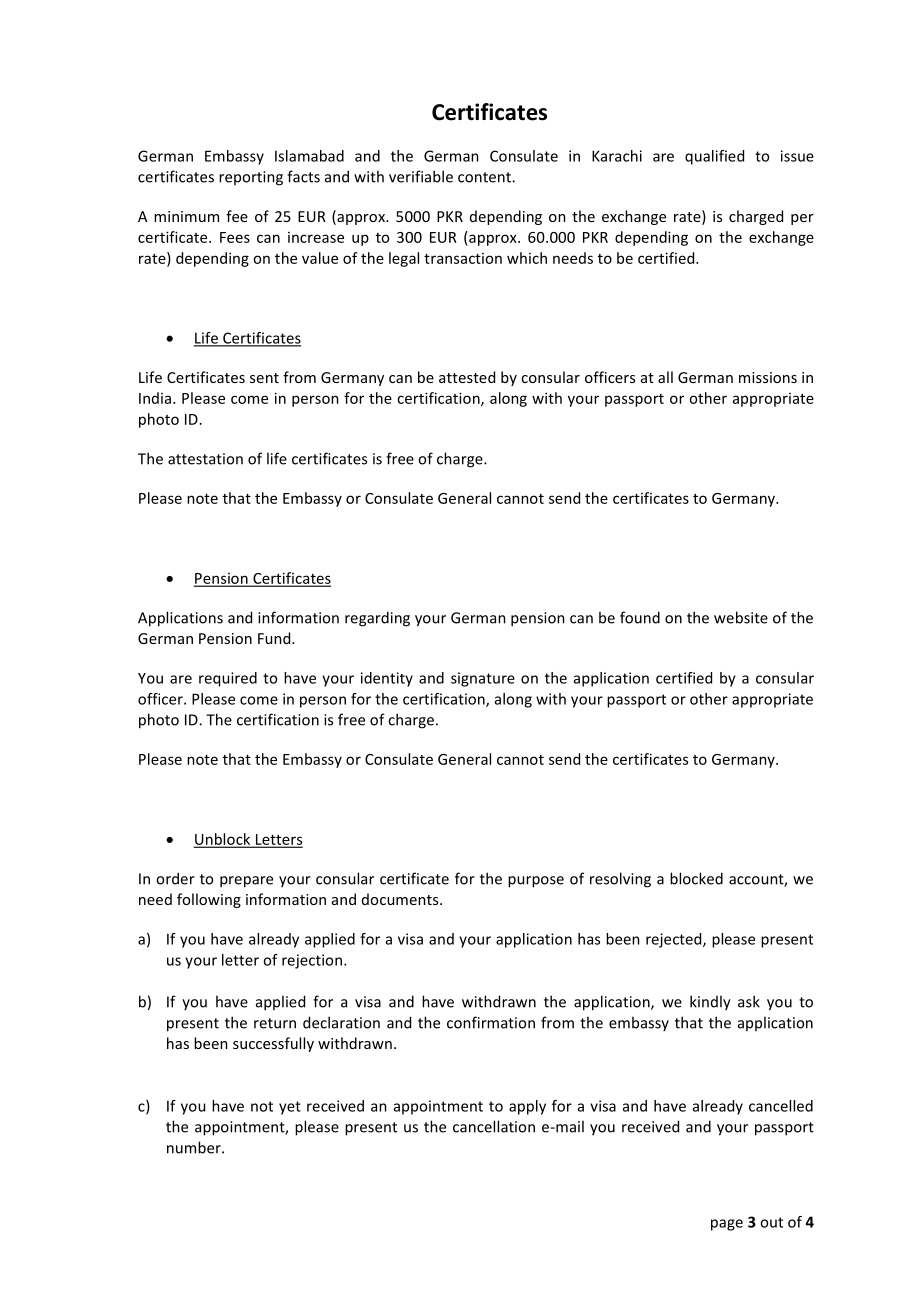 This screenshot has height=1308, width=924. What do you see at coordinates (401, 899) in the screenshot?
I see `documents` at bounding box center [401, 899].
